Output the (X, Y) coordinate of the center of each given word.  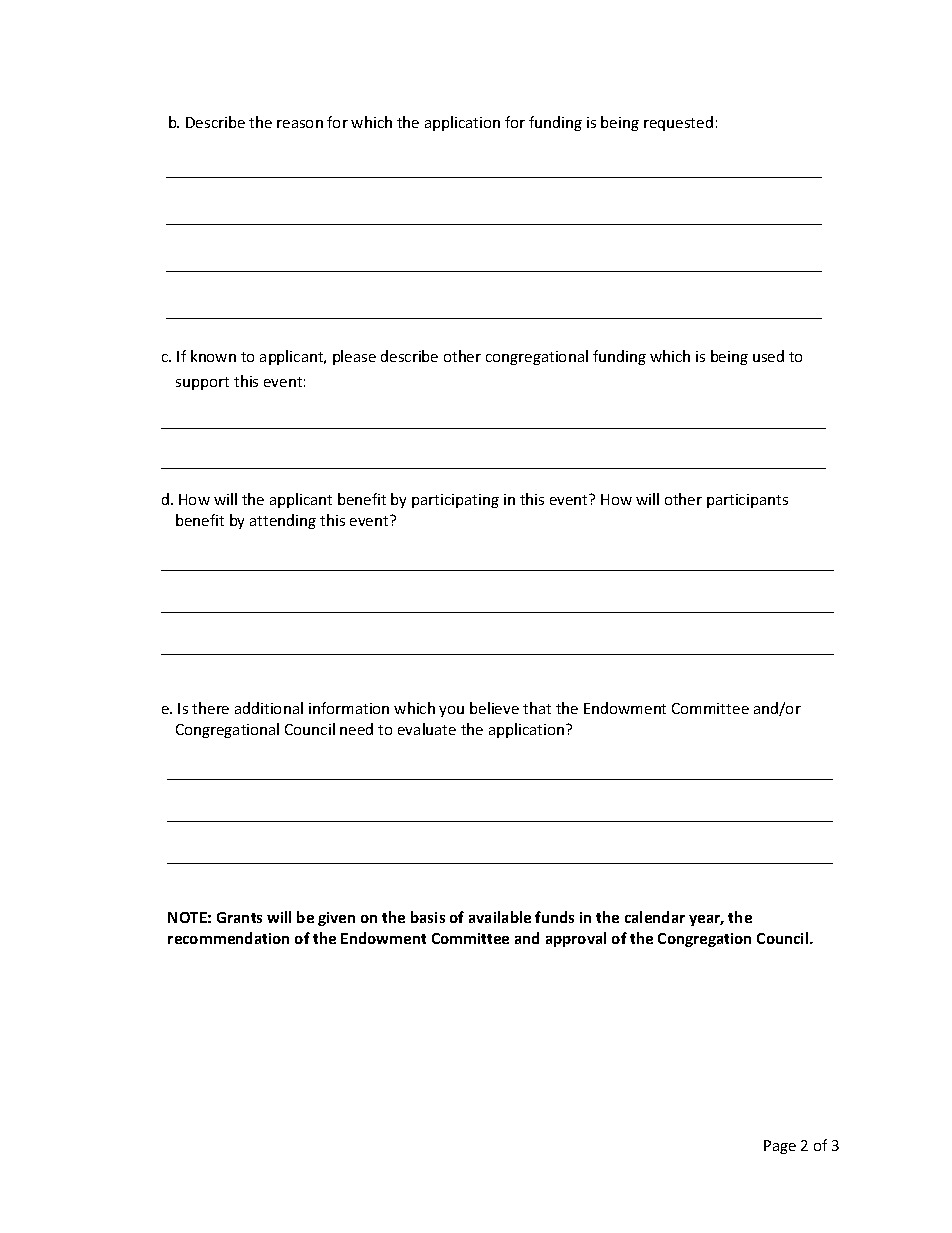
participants (747, 501)
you (451, 711)
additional (269, 708)
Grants (239, 917)
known (213, 356)
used (768, 356)
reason (300, 124)
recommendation (228, 938)
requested (678, 123)
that (537, 708)
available (500, 917)
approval (576, 939)
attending (283, 521)
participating (455, 501)
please (354, 357)
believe (494, 708)
